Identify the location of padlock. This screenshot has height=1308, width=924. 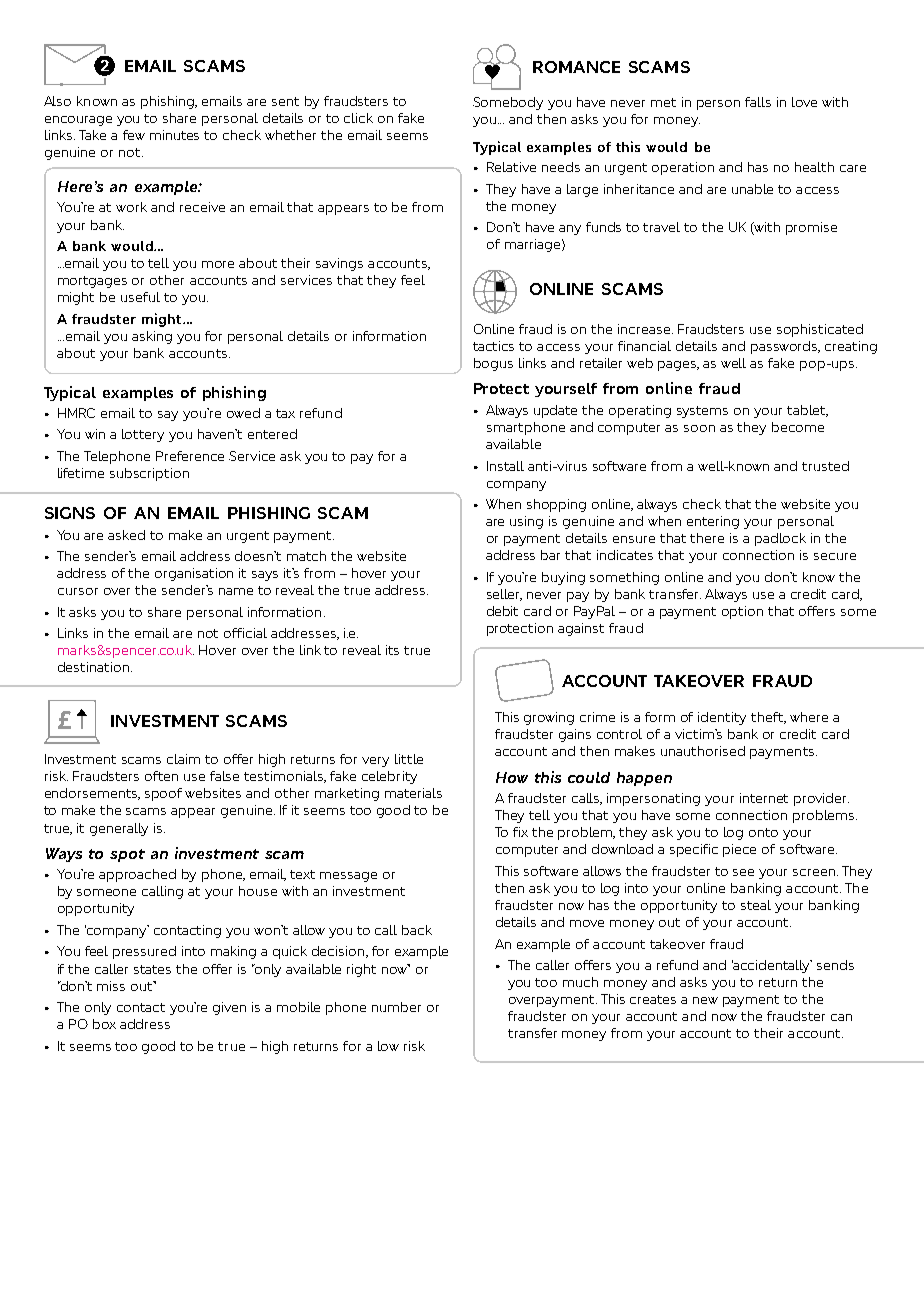
(780, 539).
